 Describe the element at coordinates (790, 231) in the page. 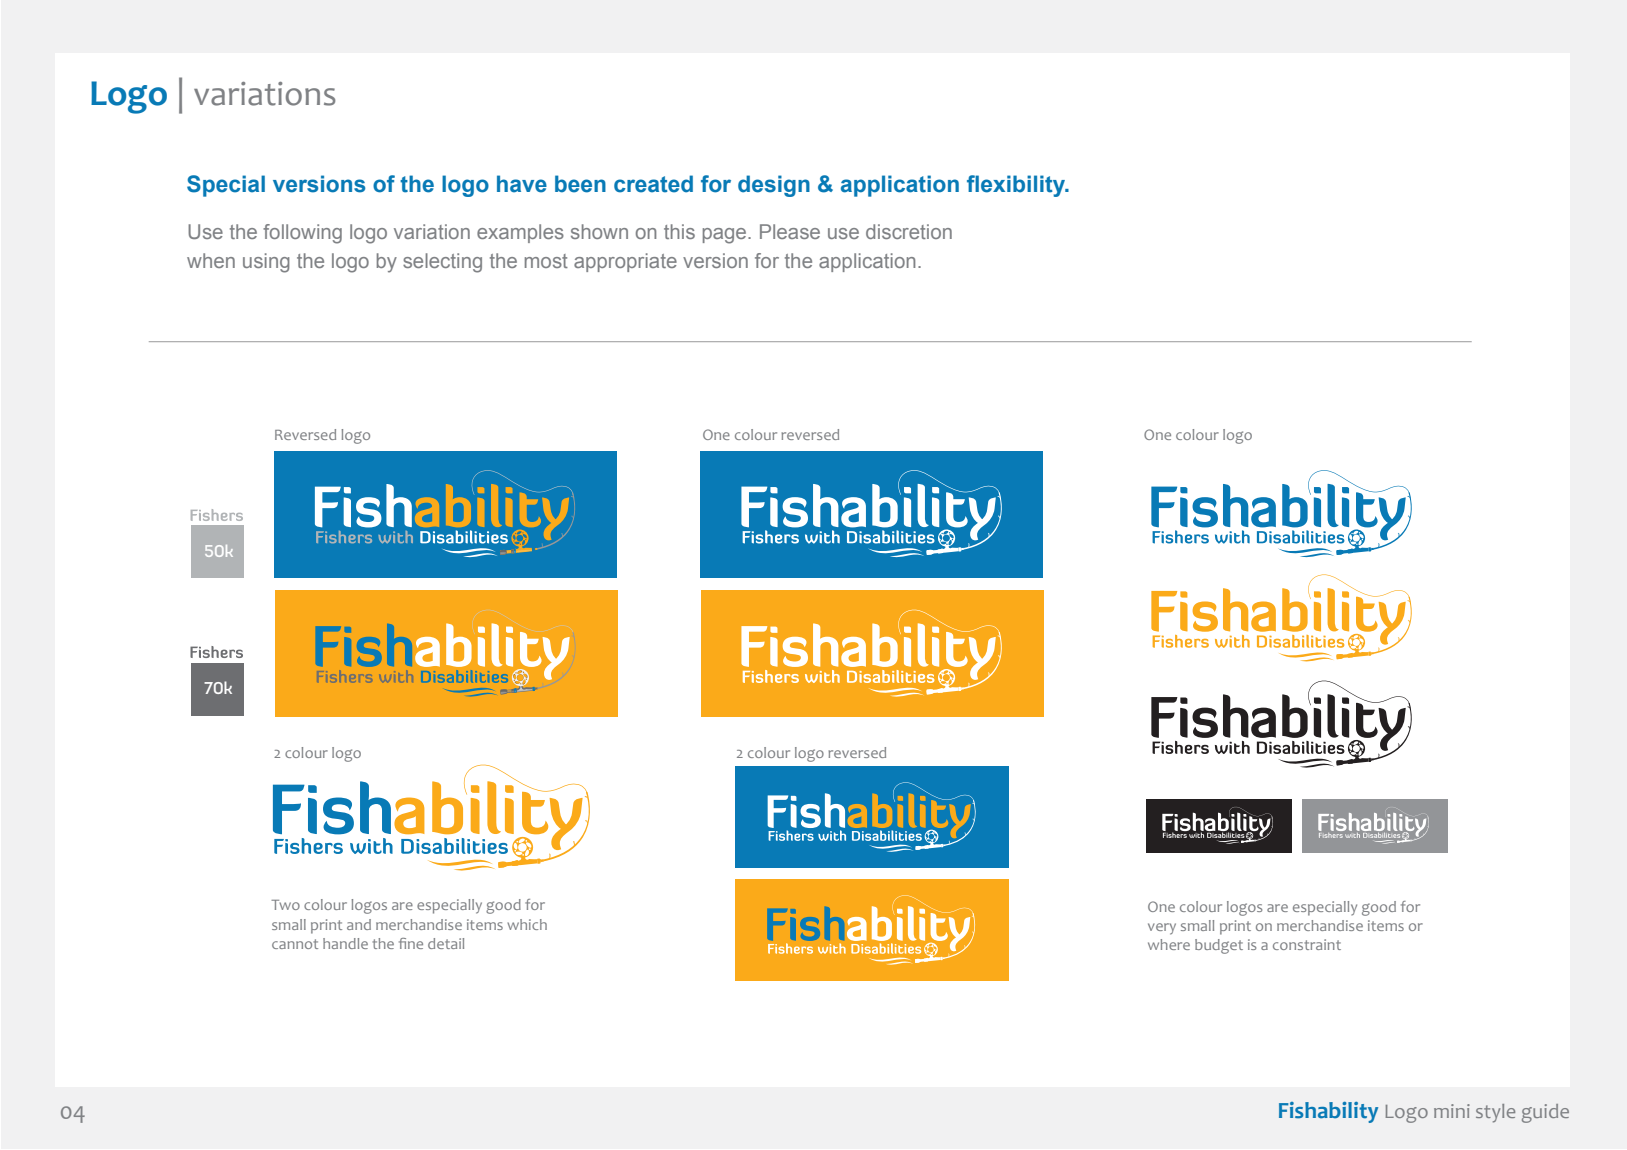

I see `Please` at that location.
